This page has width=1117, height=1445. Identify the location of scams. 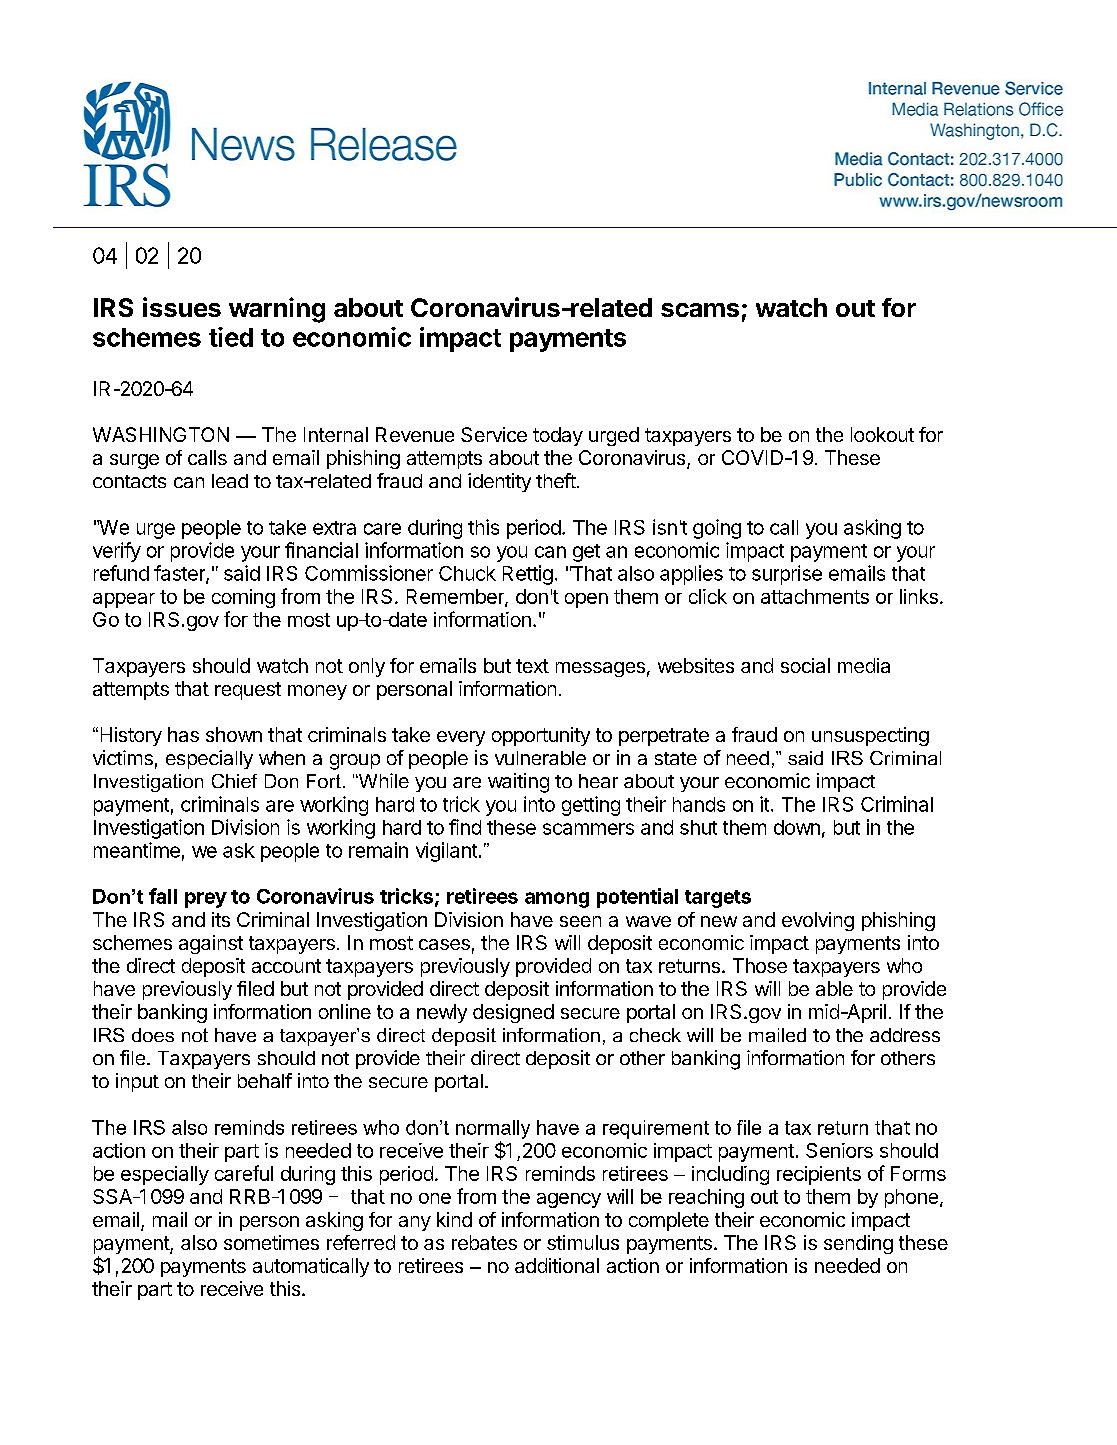
(700, 310).
